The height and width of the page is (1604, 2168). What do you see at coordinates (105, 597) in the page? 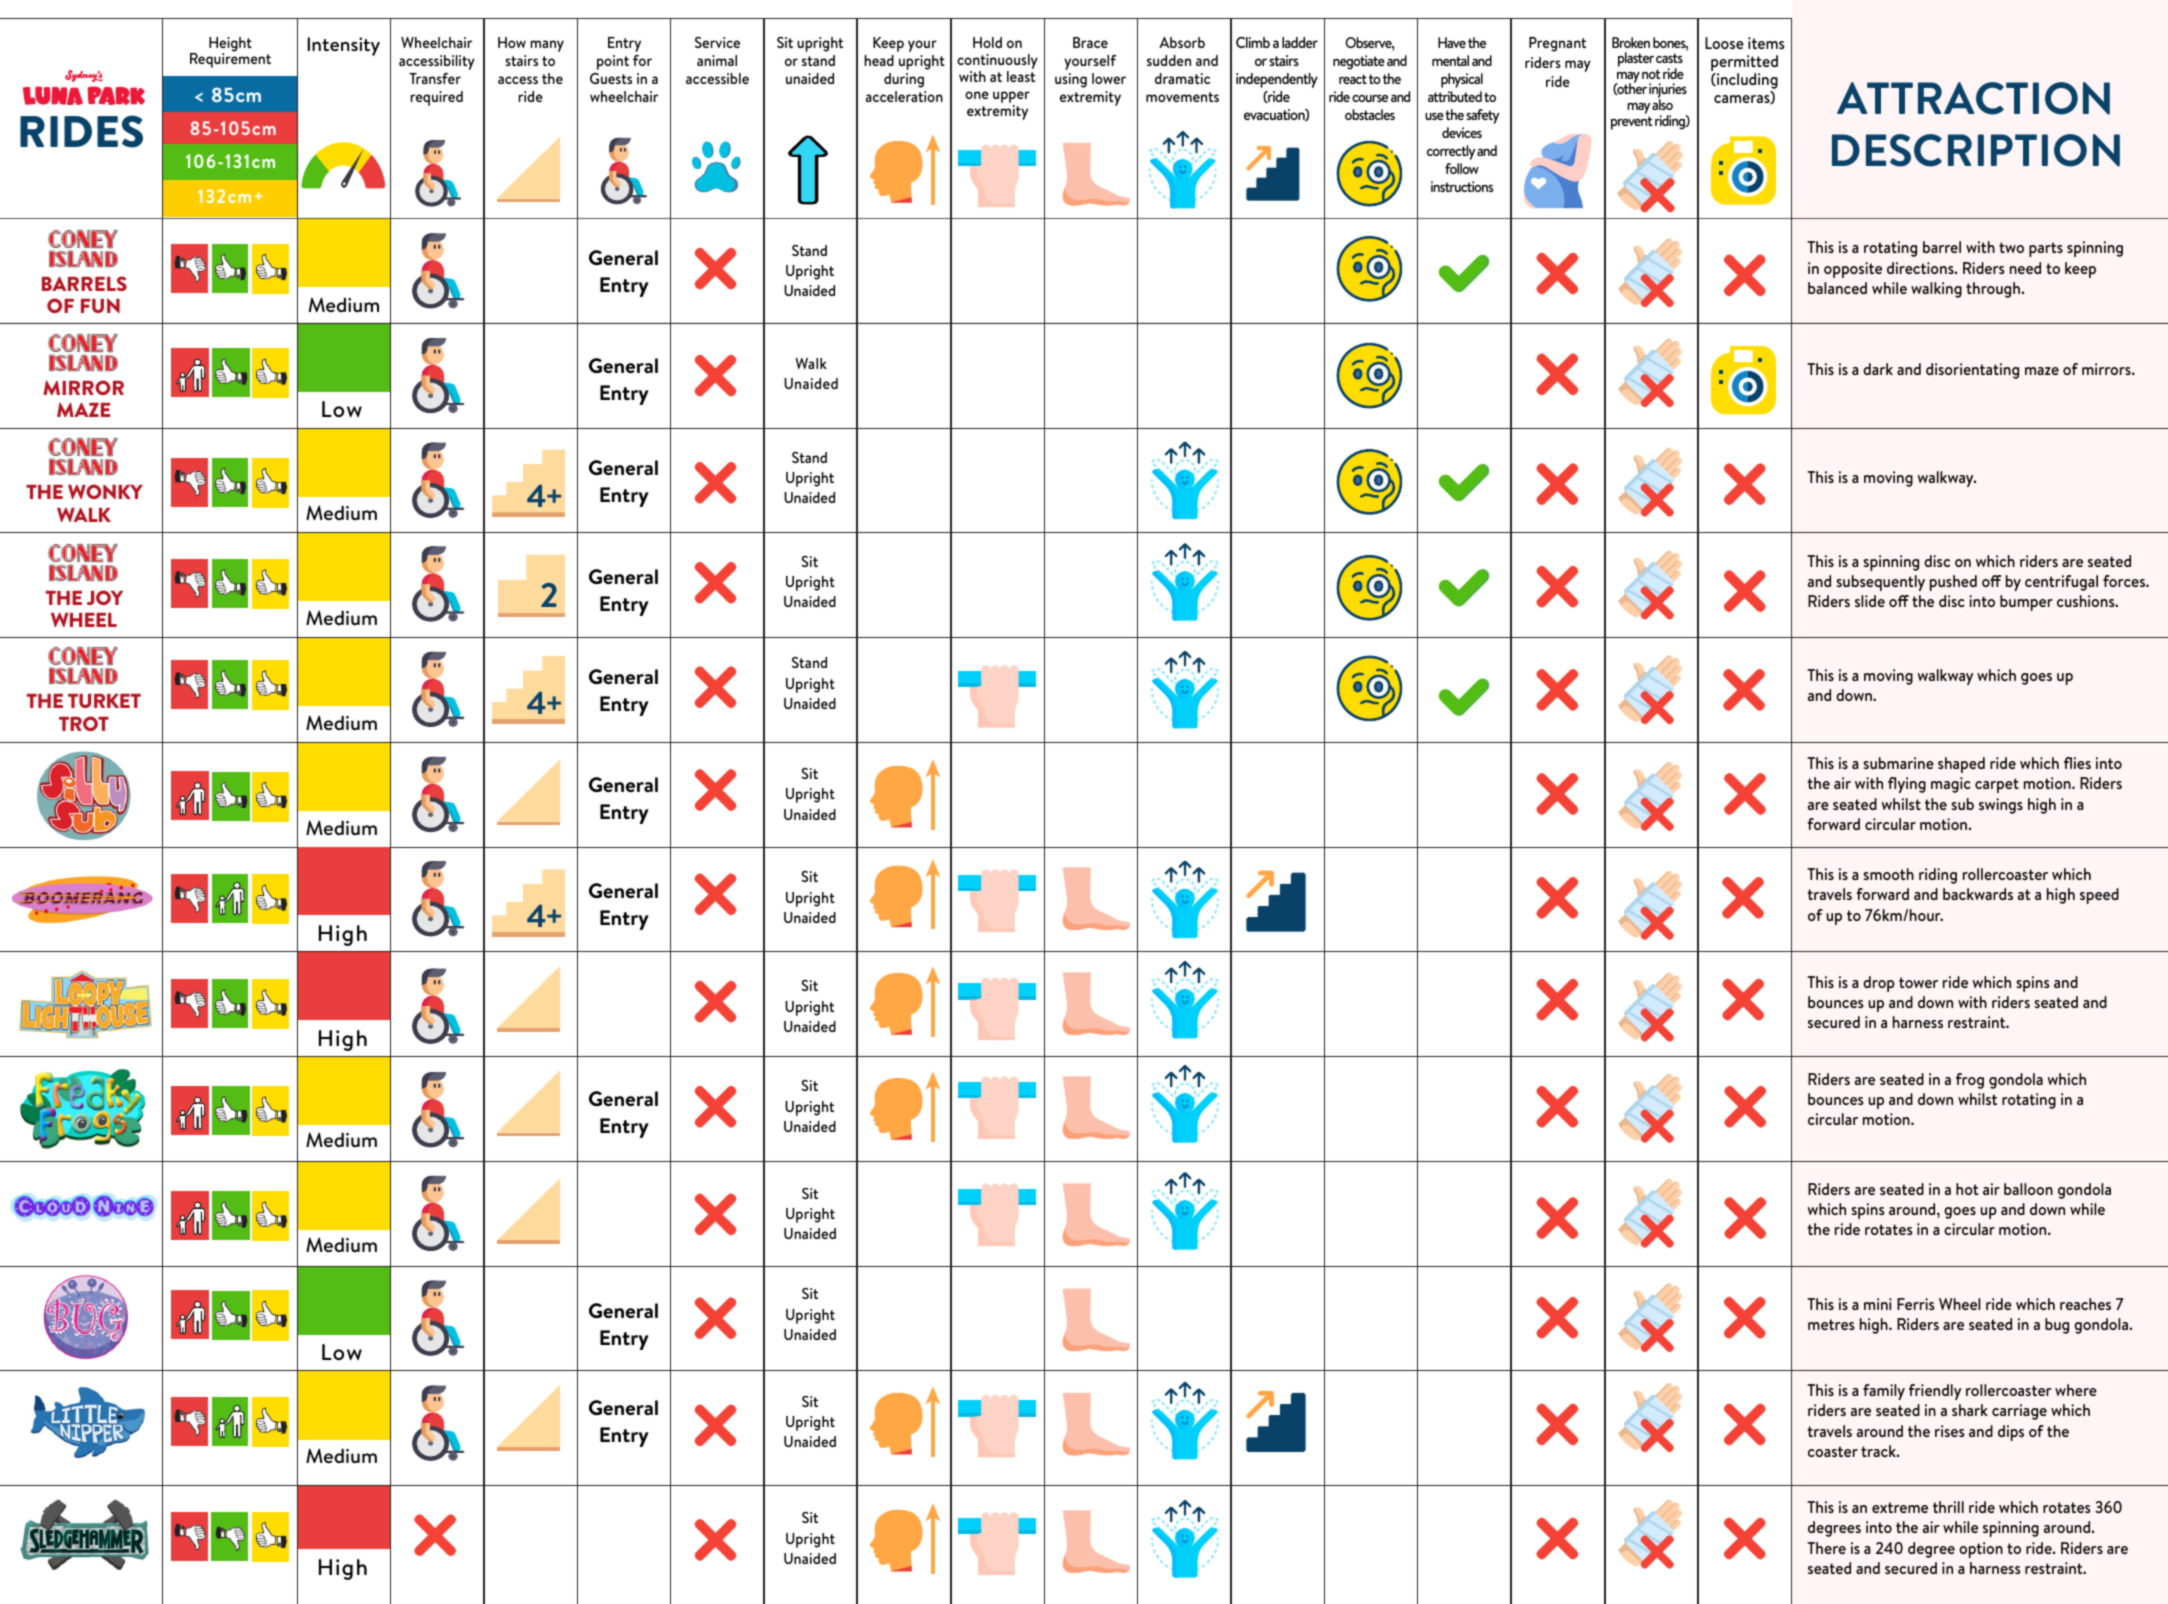
I see `JOY` at bounding box center [105, 597].
